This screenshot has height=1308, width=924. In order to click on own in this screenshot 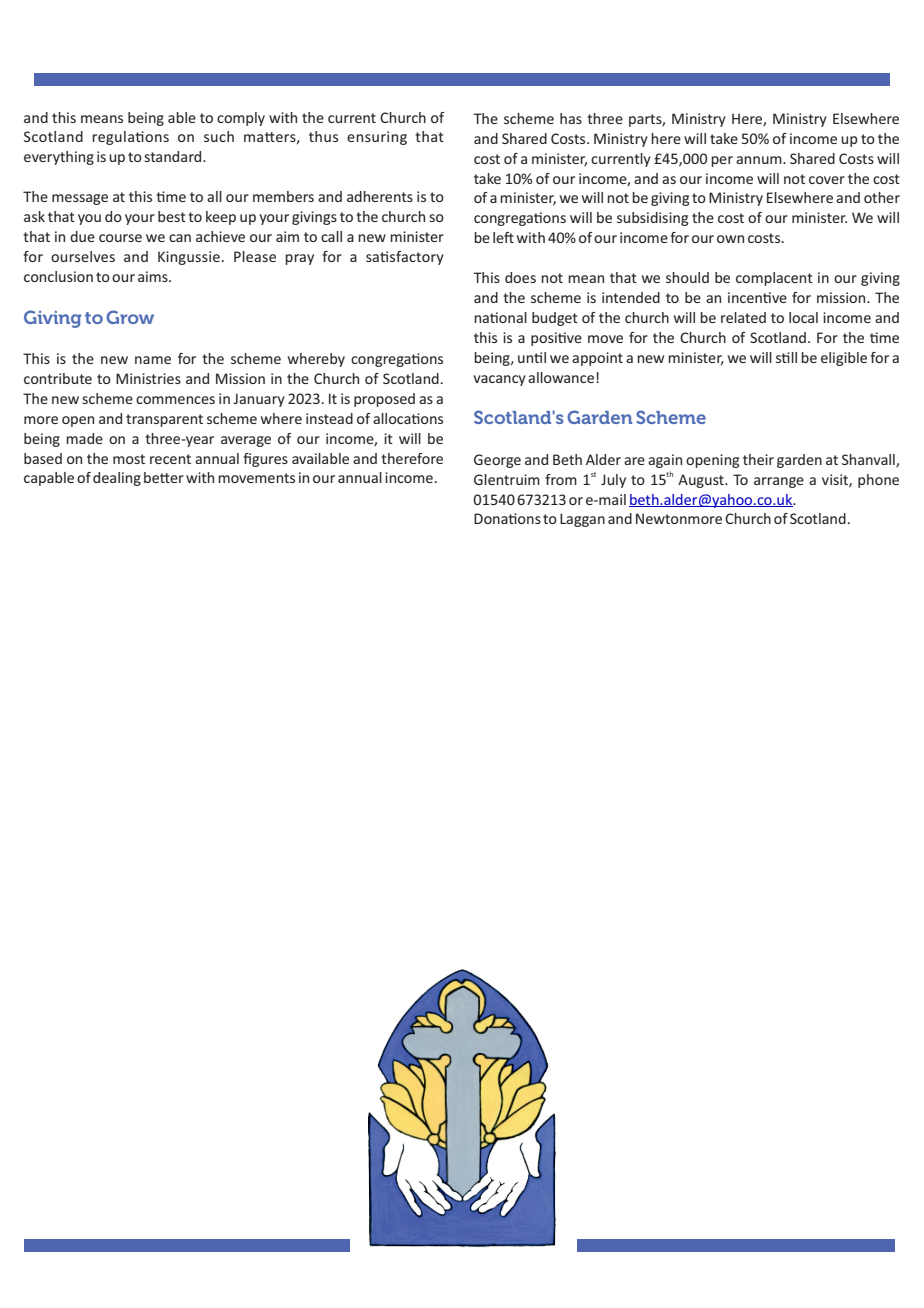, I will do `click(730, 239)`.
